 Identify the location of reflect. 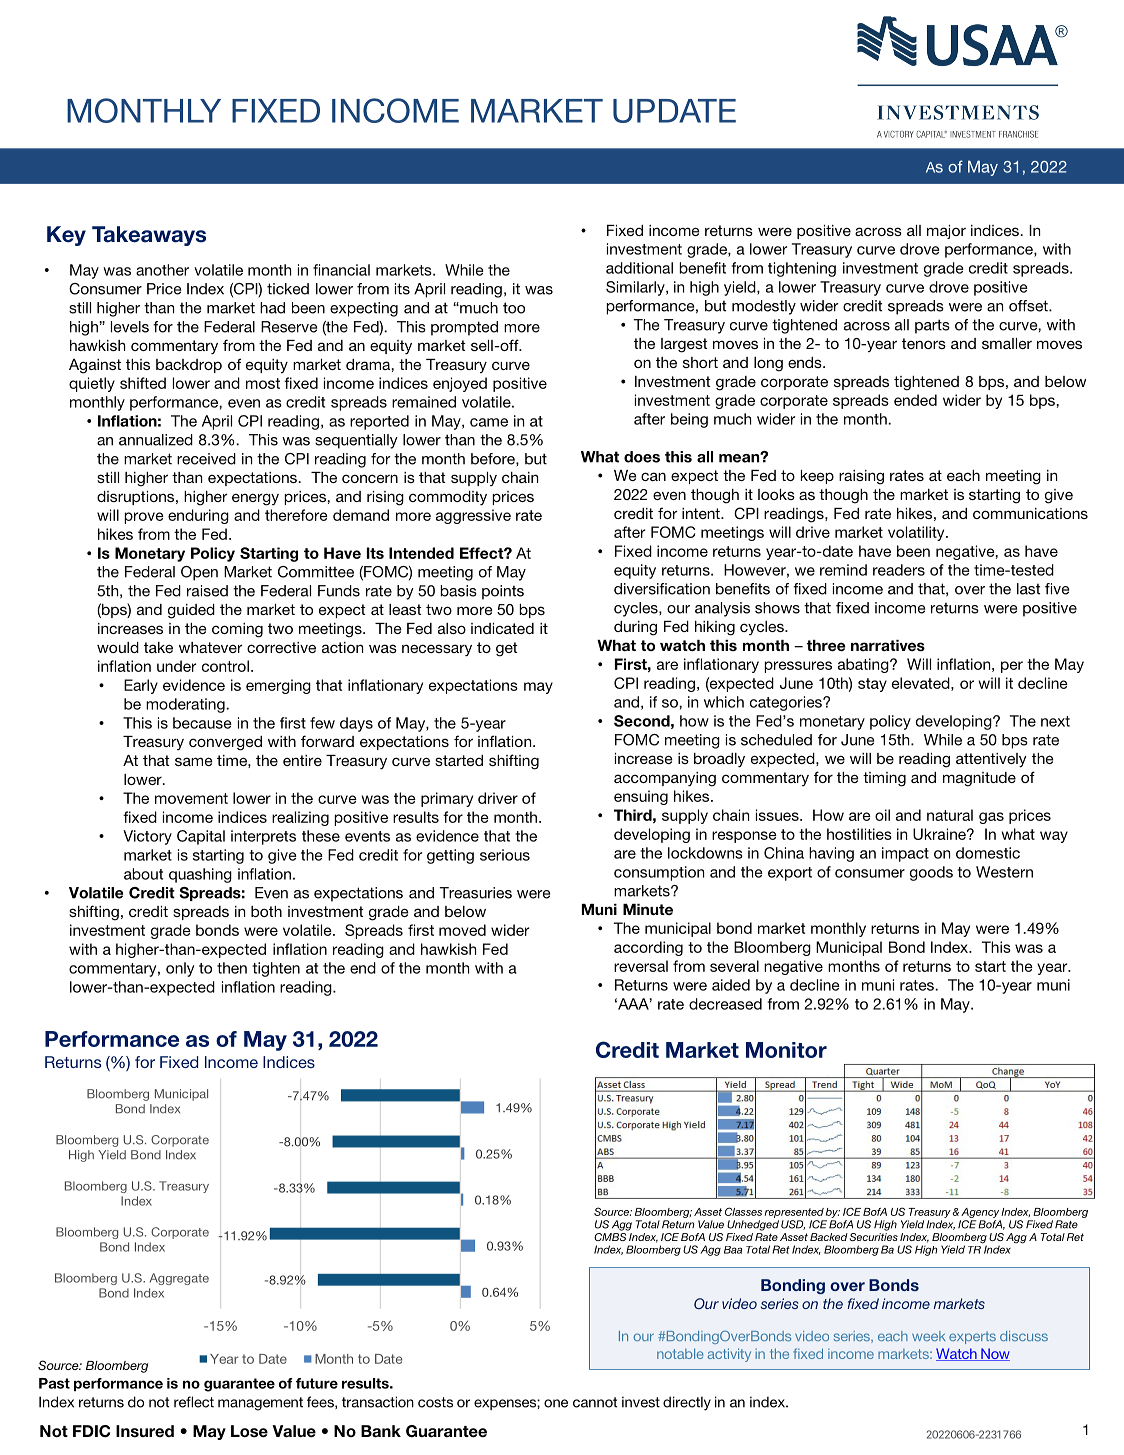
(194, 1402).
